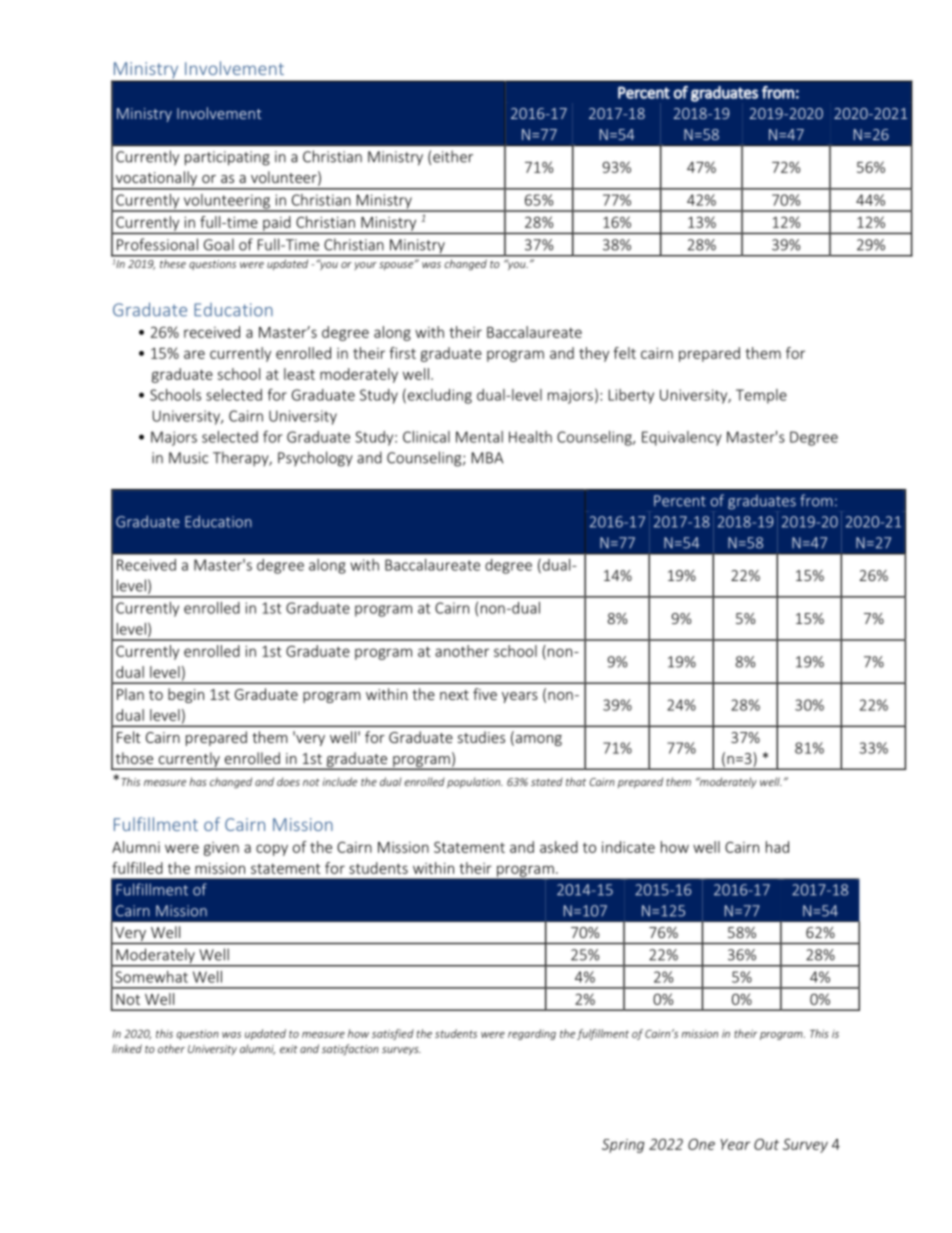  Describe the element at coordinates (453, 156) in the screenshot. I see `either` at that location.
